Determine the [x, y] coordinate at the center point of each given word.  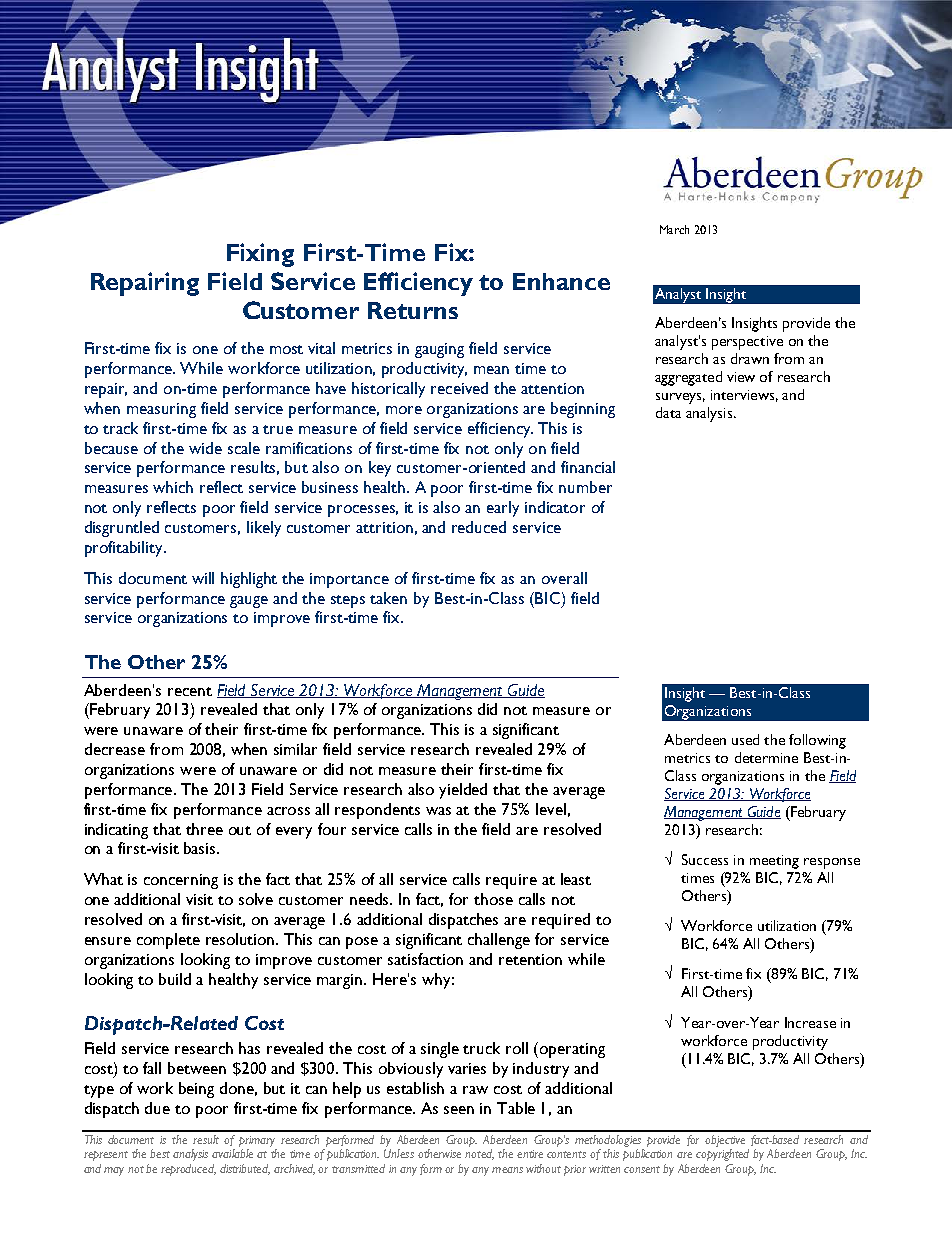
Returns [413, 310]
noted [479, 1154]
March [674, 229]
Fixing [260, 255]
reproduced [188, 1170]
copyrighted [722, 1155]
